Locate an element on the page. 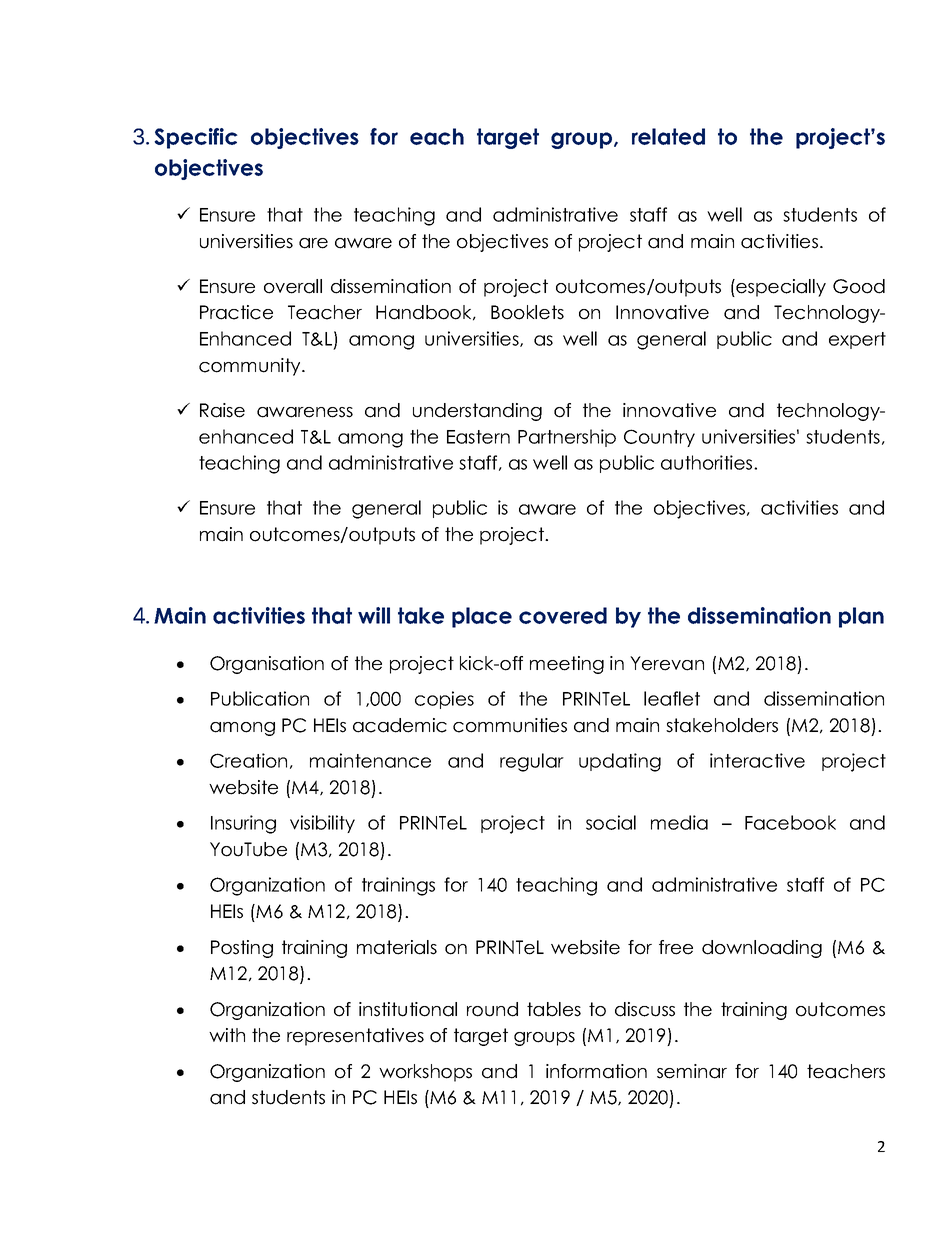 The height and width of the image is (1233, 952). covered is located at coordinates (563, 615).
